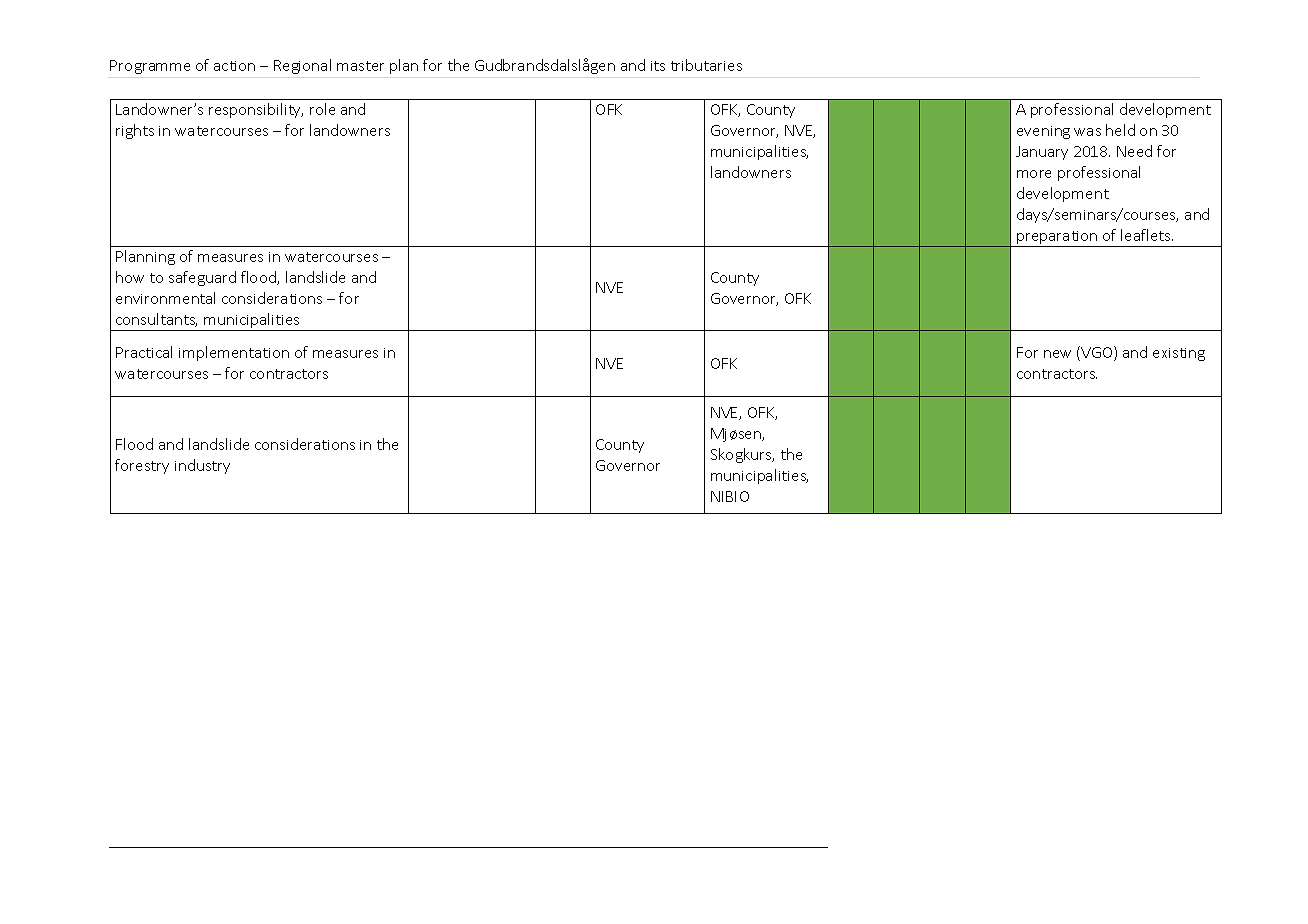 The height and width of the document is (924, 1308). What do you see at coordinates (1057, 354) in the document?
I see `new` at bounding box center [1057, 354].
